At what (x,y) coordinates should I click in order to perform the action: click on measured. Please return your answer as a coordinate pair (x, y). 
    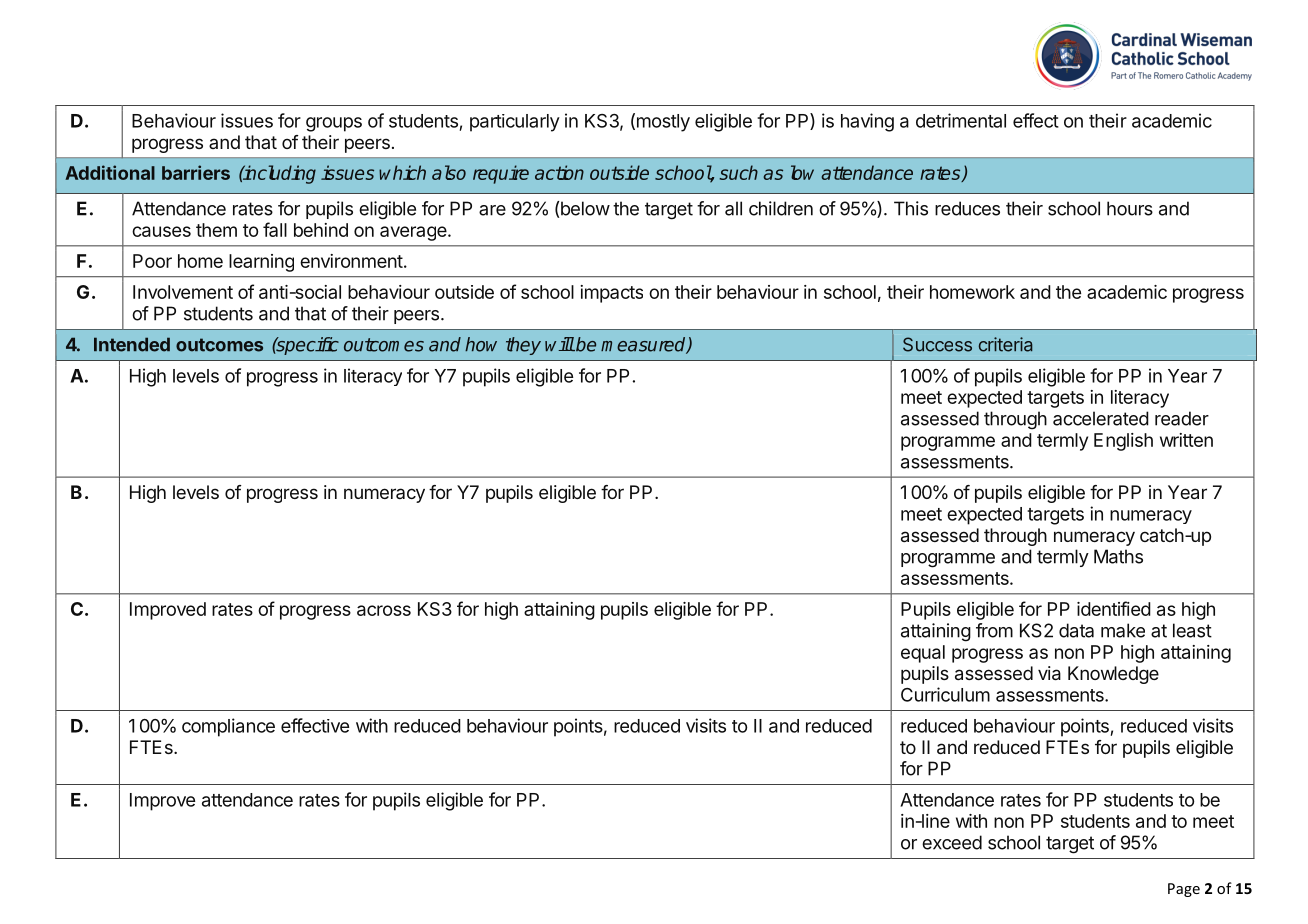
    Looking at the image, I should click on (644, 345).
